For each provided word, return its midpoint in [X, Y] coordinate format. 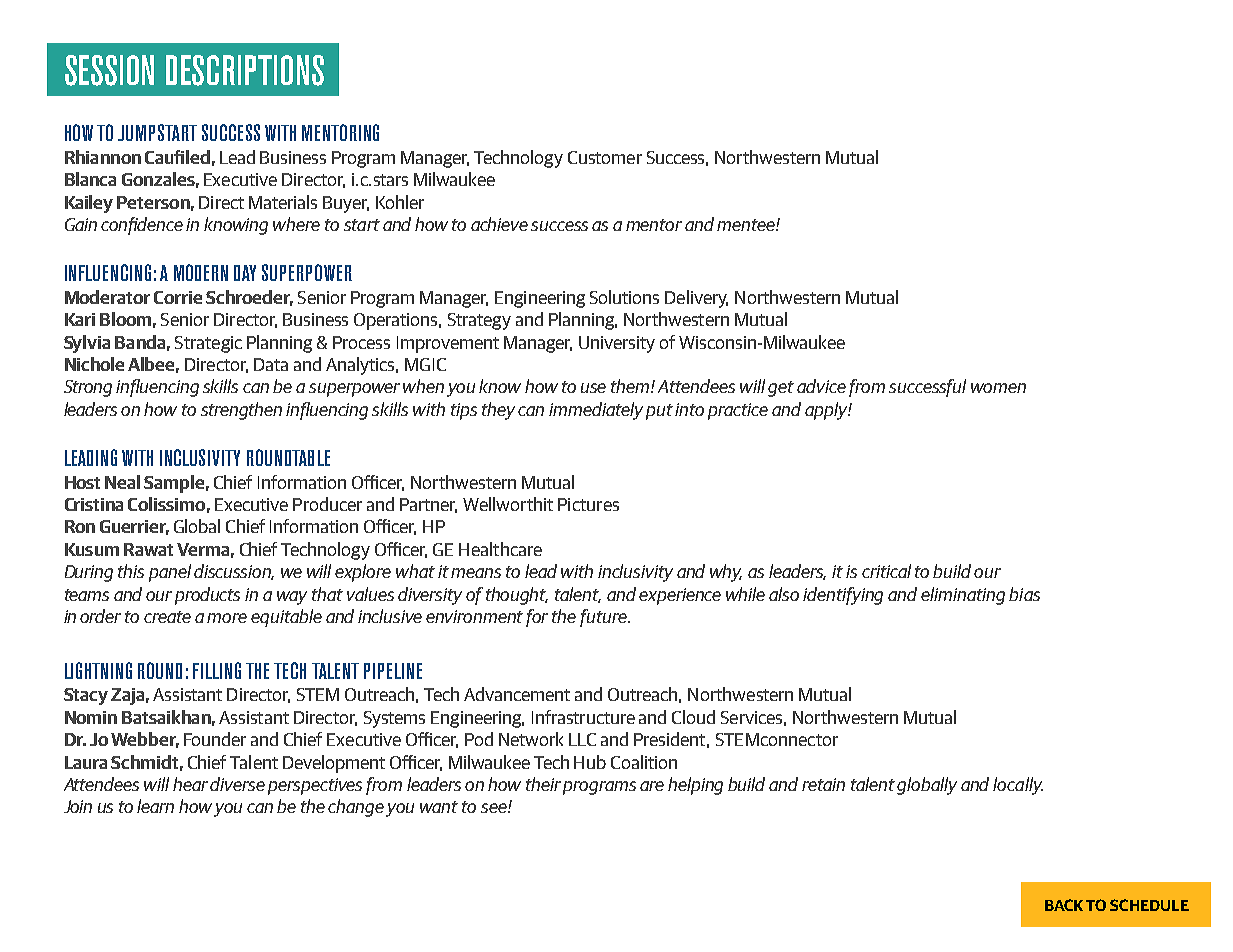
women [998, 388]
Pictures [588, 504]
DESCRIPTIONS [245, 70]
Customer [605, 157]
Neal [122, 482]
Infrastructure [583, 717]
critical [886, 571]
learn [155, 806]
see [495, 808]
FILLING [217, 670]
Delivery [696, 299]
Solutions [624, 297]
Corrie [178, 297]
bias [1024, 594]
